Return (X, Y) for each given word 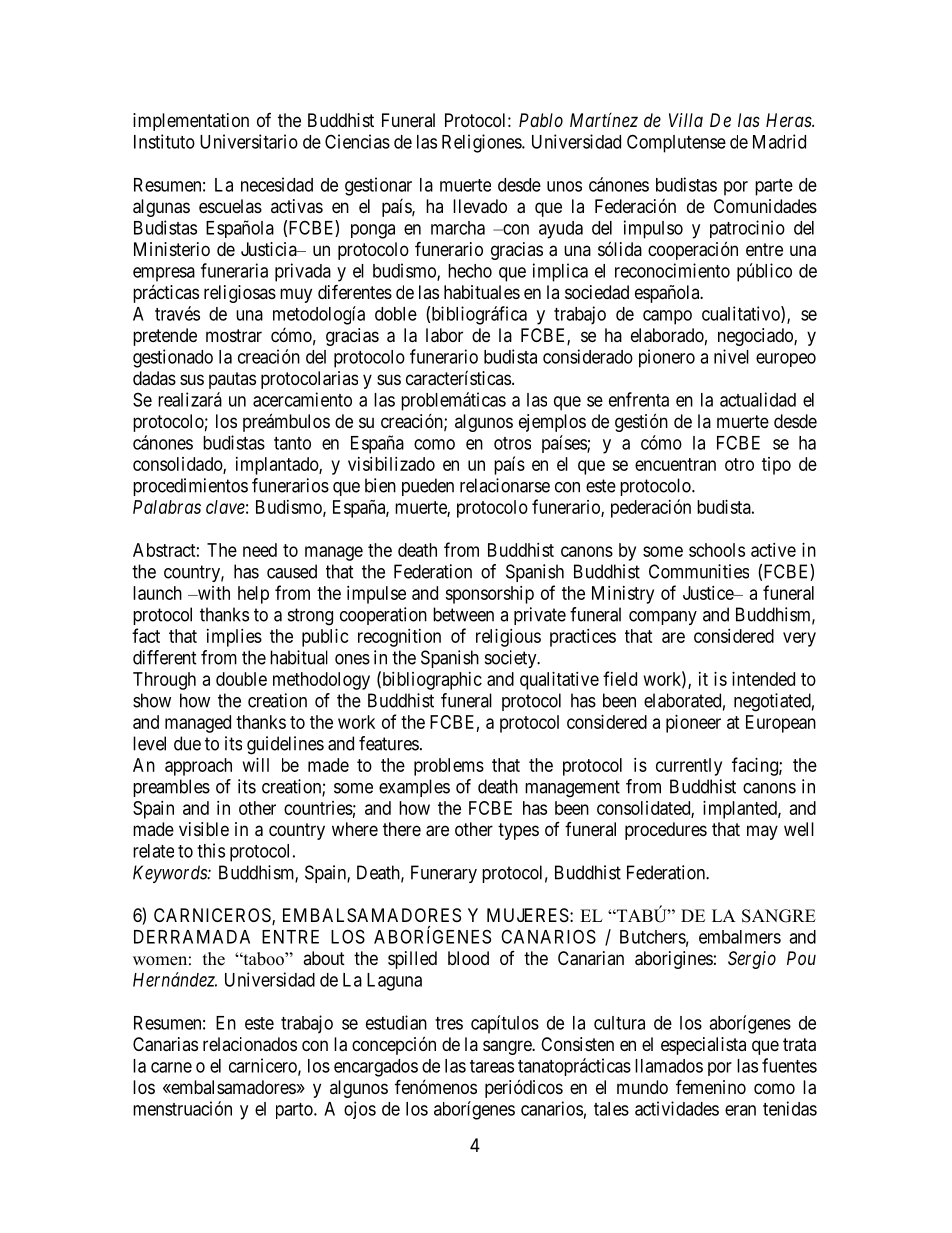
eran (740, 1110)
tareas (492, 1066)
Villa (686, 120)
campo (667, 317)
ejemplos (552, 423)
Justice (709, 593)
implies (234, 638)
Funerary (444, 874)
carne (171, 1067)
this (211, 850)
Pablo (541, 120)
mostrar (234, 336)
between (463, 614)
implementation (191, 122)
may (762, 832)
